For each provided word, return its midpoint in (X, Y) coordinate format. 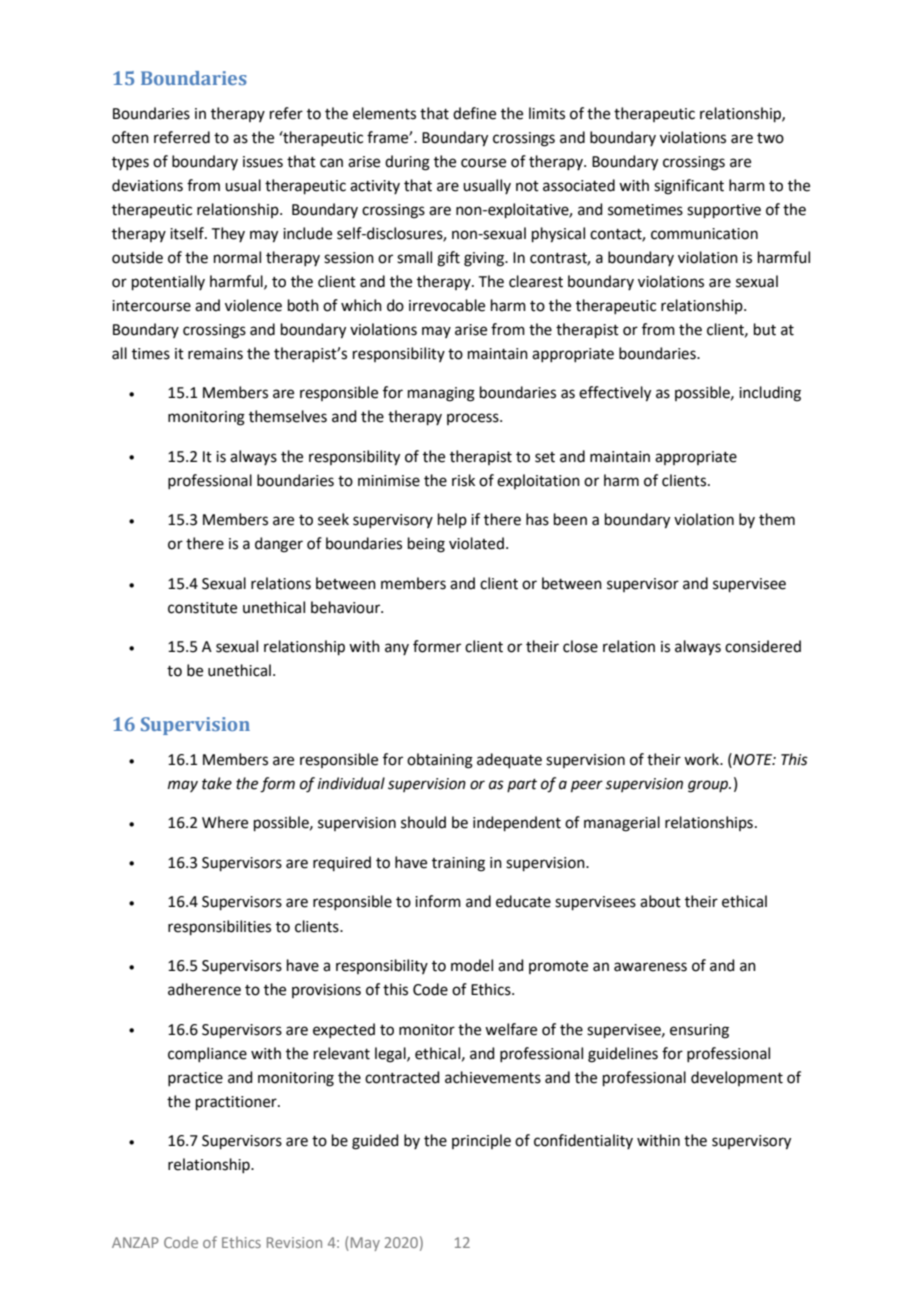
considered (763, 646)
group (709, 786)
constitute (202, 608)
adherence (204, 989)
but (765, 329)
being (426, 545)
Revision (294, 1242)
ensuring (699, 1031)
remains (215, 354)
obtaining (440, 761)
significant (689, 187)
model (472, 965)
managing (441, 394)
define (474, 113)
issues (263, 162)
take (217, 783)
